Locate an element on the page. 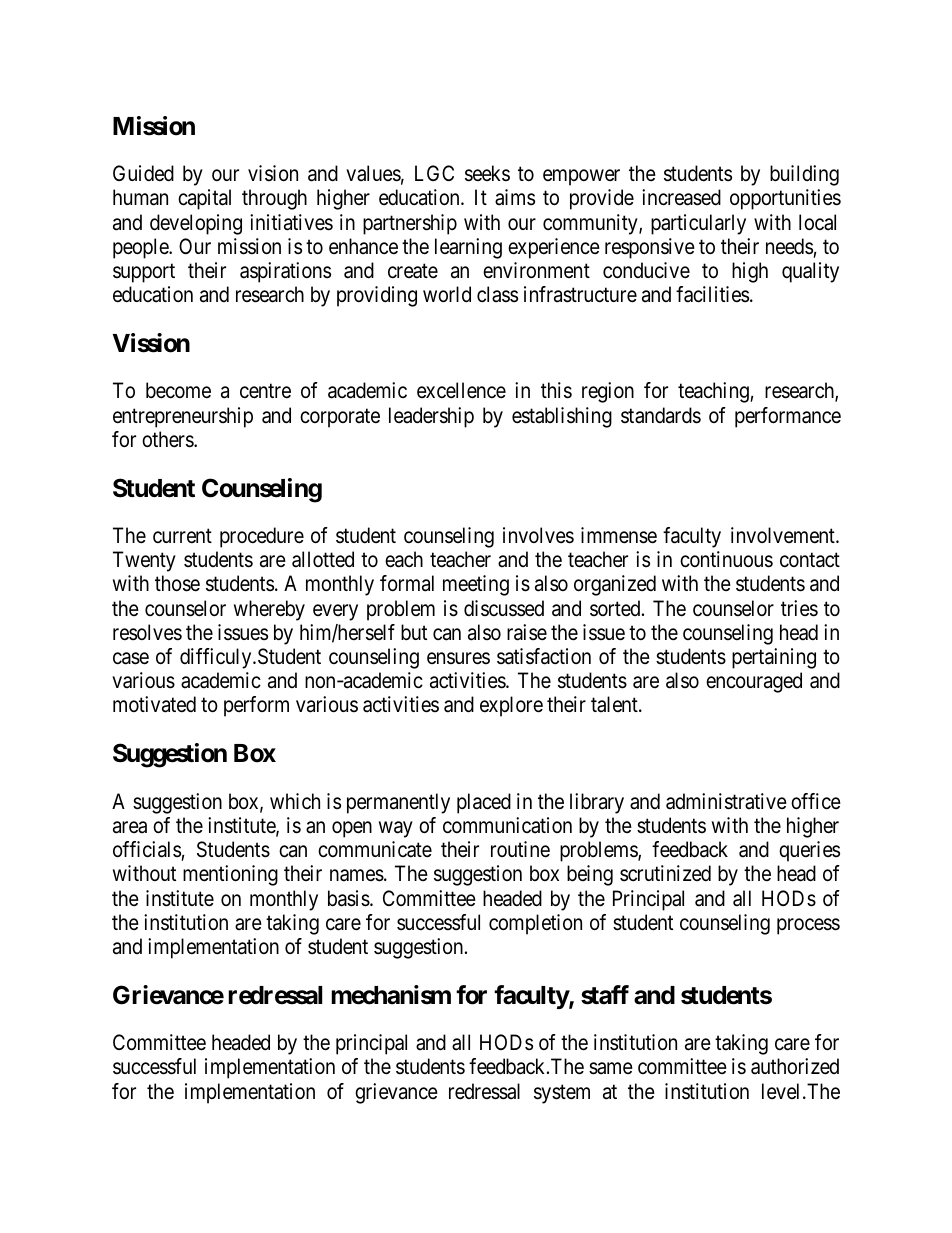 This page has width=952, height=1233. meeting is located at coordinates (476, 585).
